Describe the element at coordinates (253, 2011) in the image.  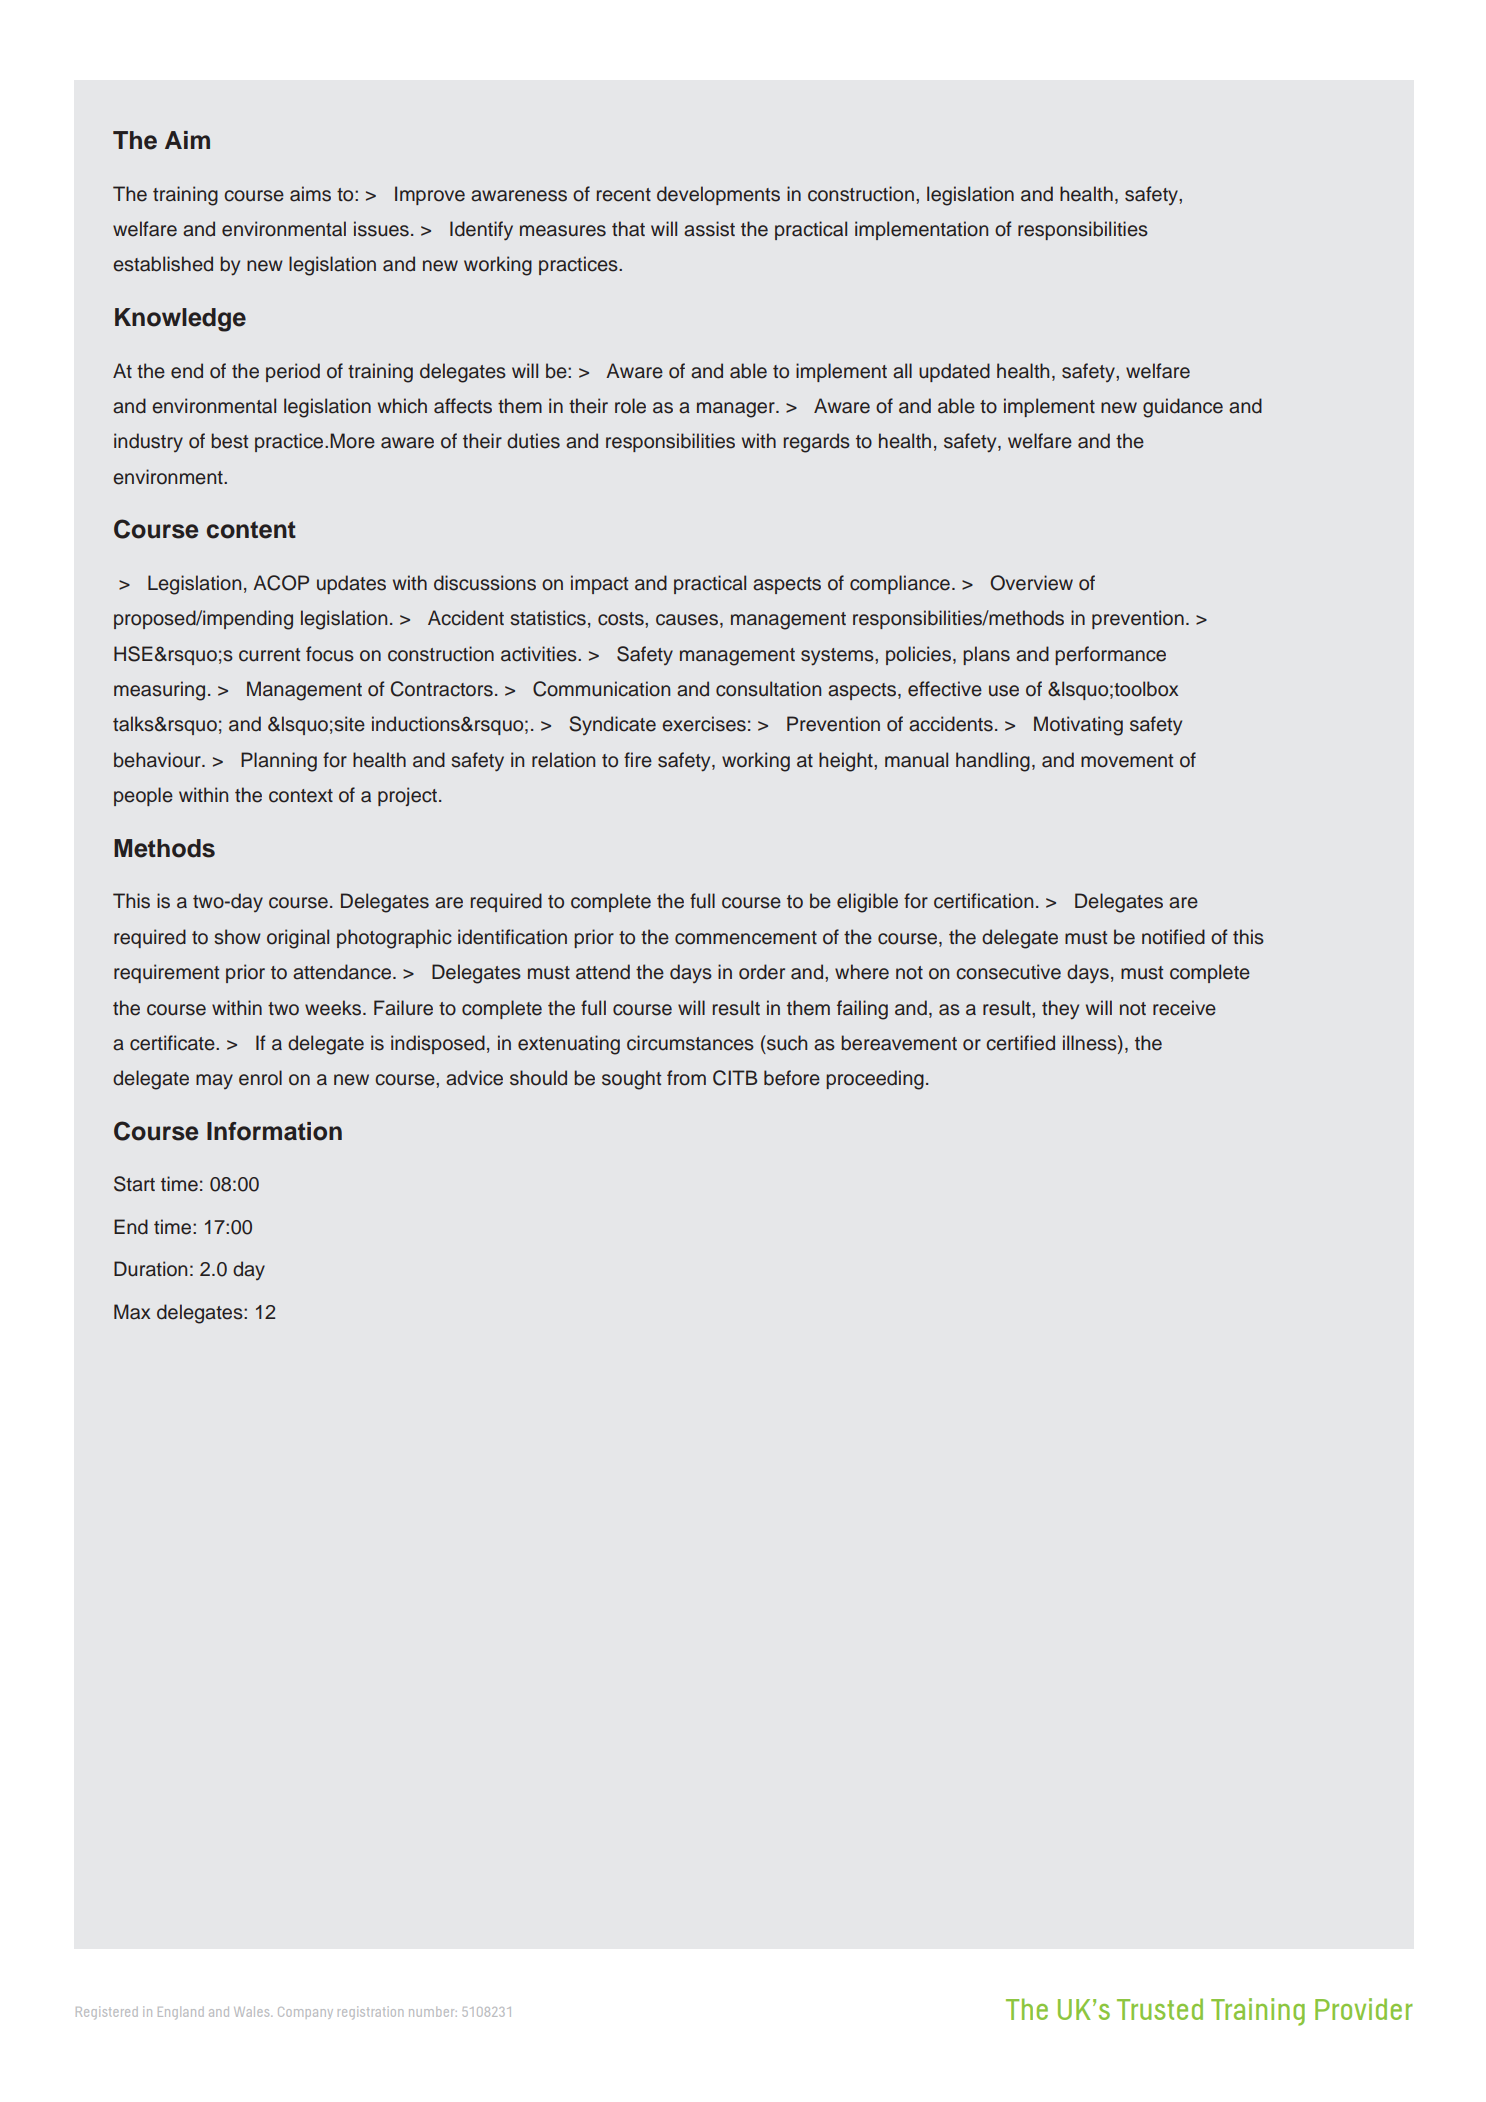
I see `Wales` at that location.
